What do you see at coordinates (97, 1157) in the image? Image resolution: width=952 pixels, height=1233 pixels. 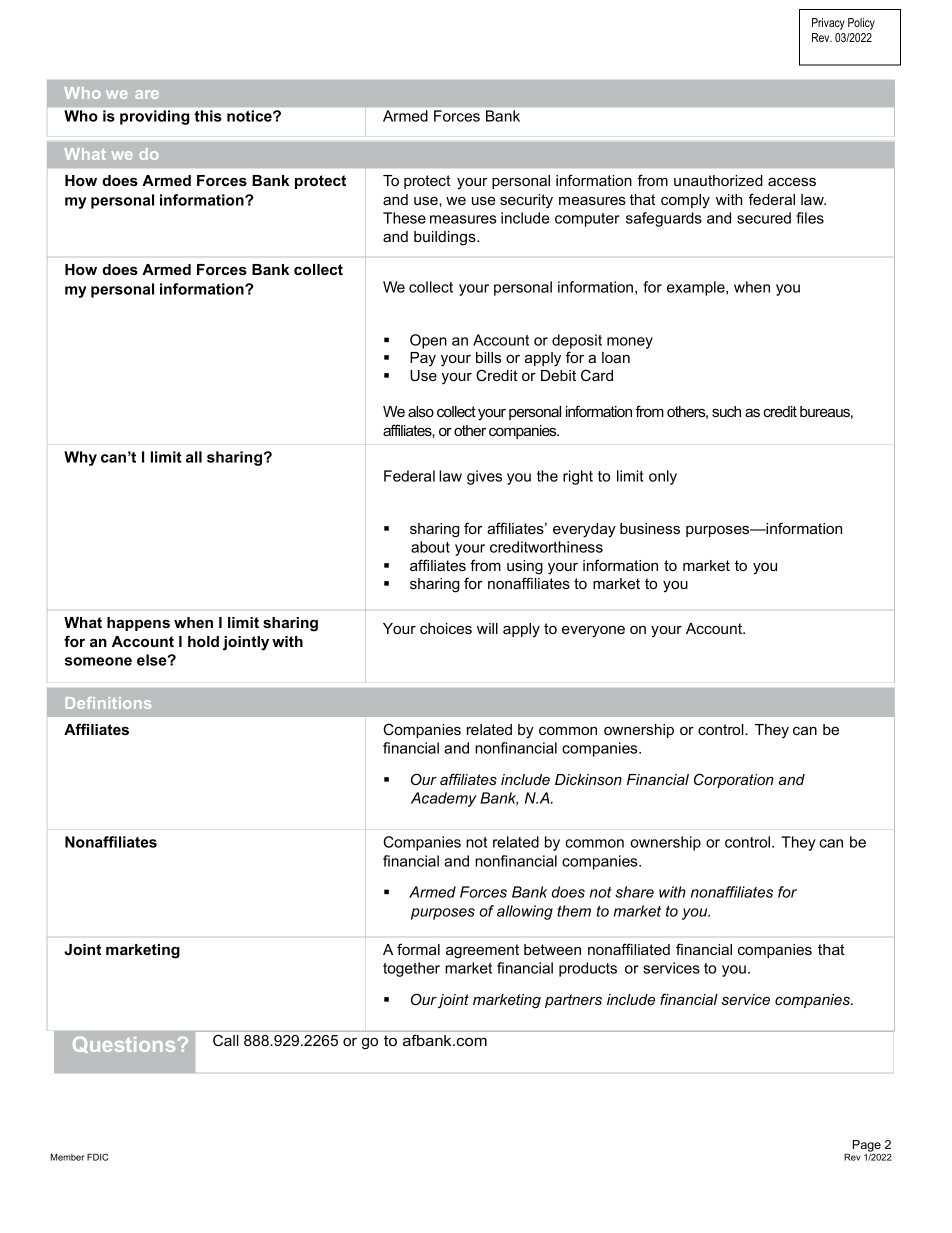 I see `FDIC` at bounding box center [97, 1157].
